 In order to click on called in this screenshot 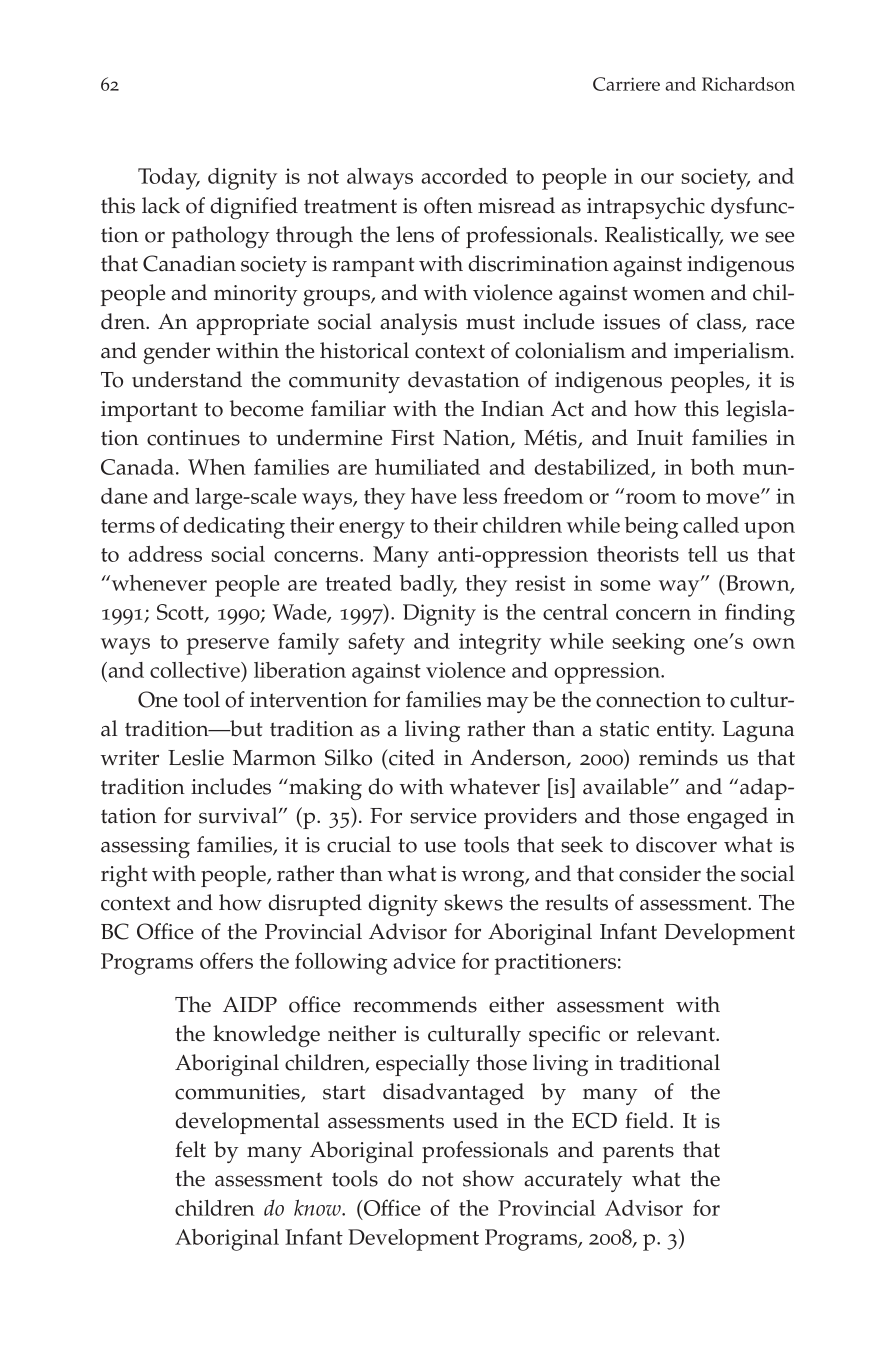, I will do `click(711, 525)`.
